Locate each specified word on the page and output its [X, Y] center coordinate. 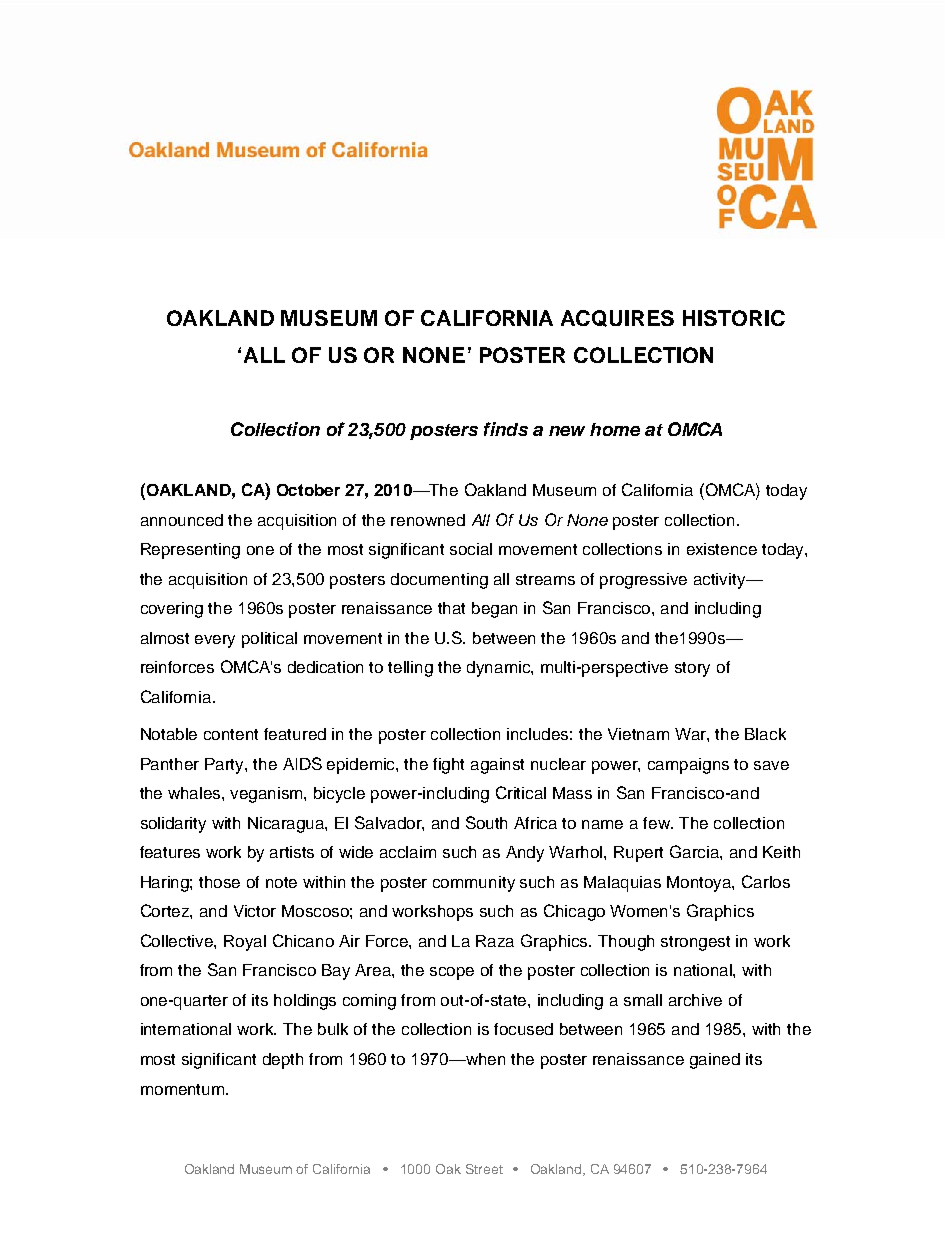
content [231, 734]
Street [484, 1169]
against [497, 766]
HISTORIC [734, 318]
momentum [184, 1089]
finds [506, 429]
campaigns [688, 766]
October [308, 490]
